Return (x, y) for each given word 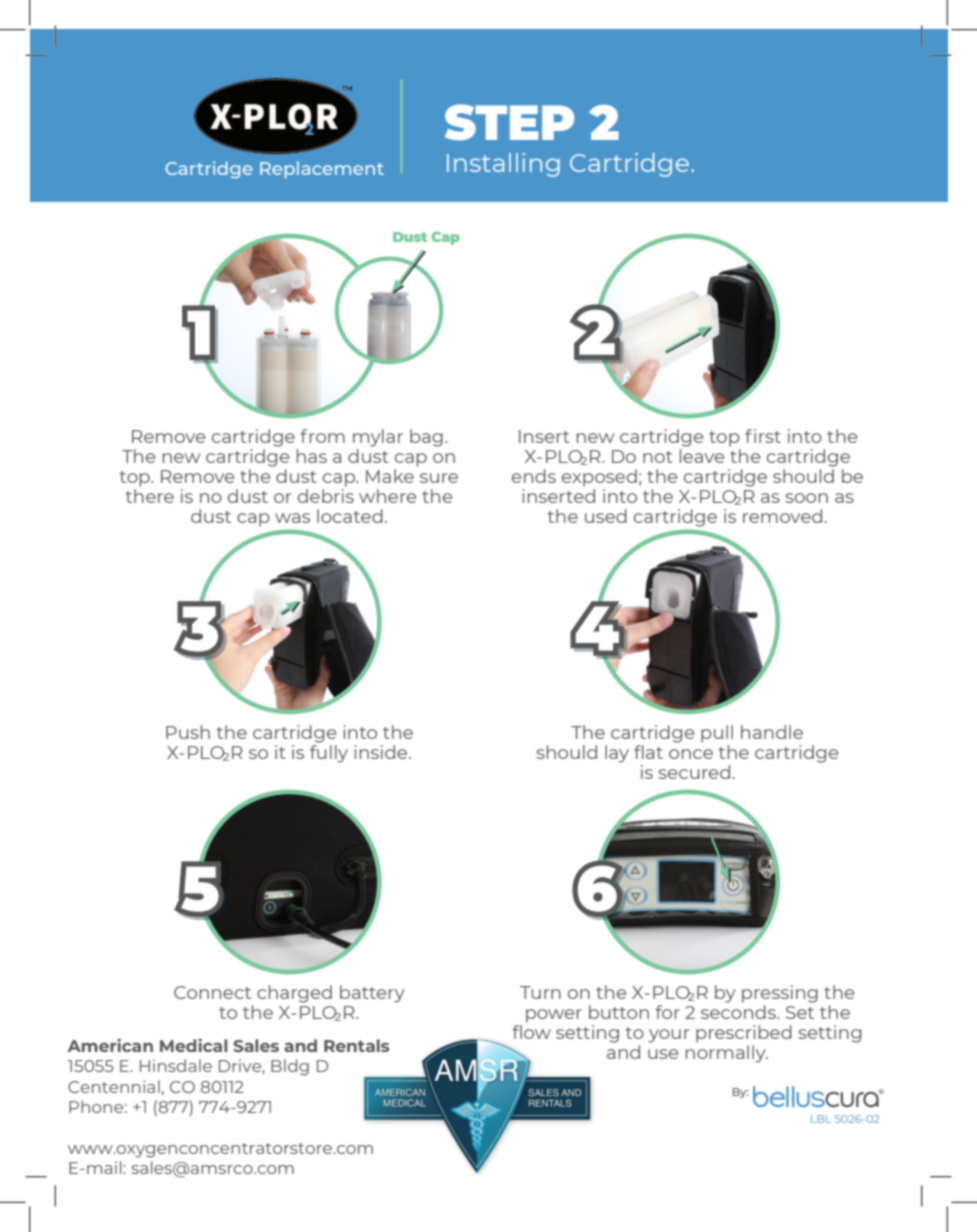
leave (702, 456)
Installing (503, 165)
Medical (194, 1045)
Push (188, 732)
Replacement (322, 170)
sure (439, 478)
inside (382, 752)
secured (694, 772)
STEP (509, 122)
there (149, 496)
